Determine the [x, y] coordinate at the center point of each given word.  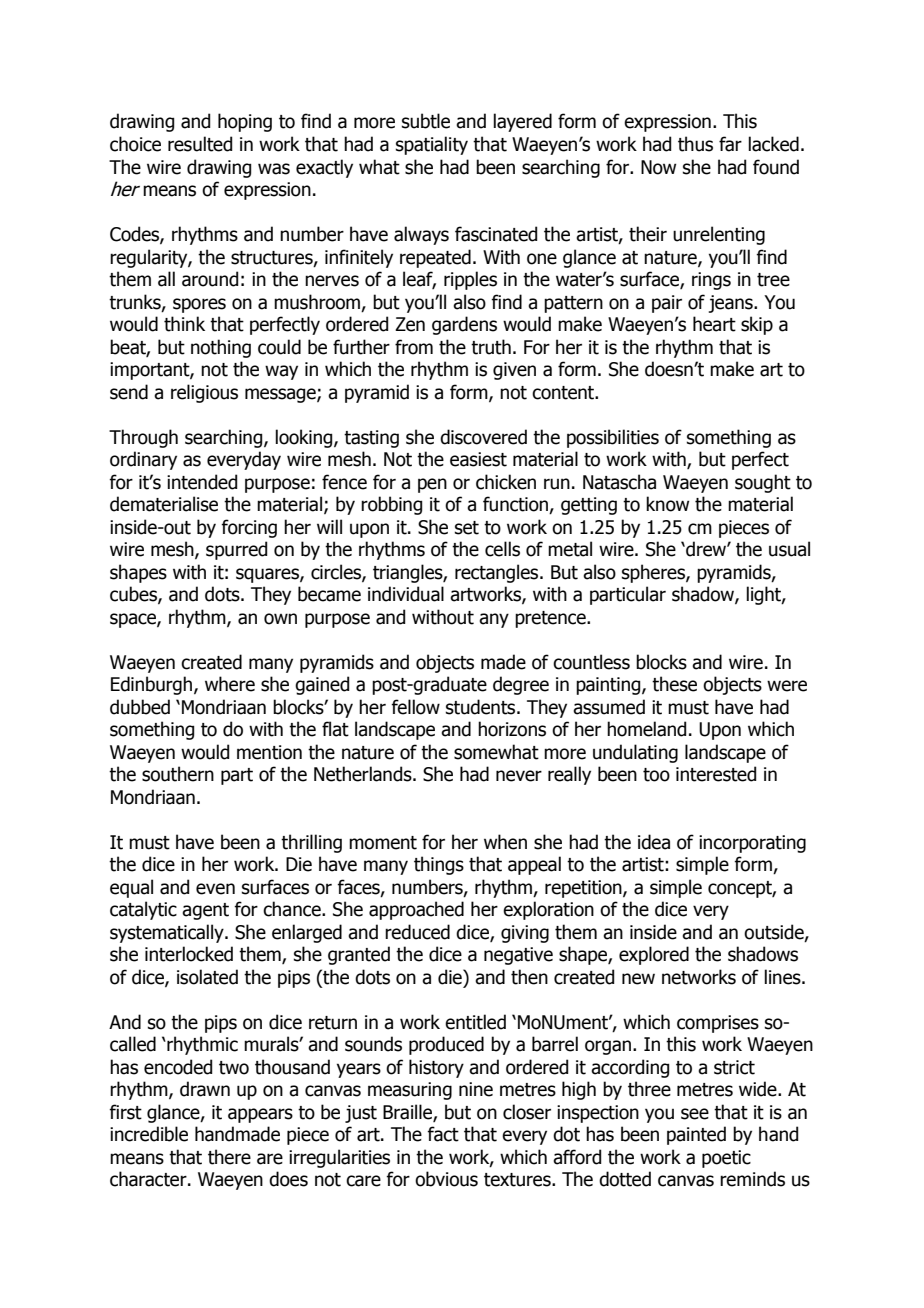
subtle [426, 121]
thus [695, 144]
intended [202, 482]
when [505, 842]
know [667, 504]
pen [432, 485]
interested [716, 774]
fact [443, 1134]
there [229, 1157]
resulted [200, 144]
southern [178, 774]
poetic [726, 1159]
